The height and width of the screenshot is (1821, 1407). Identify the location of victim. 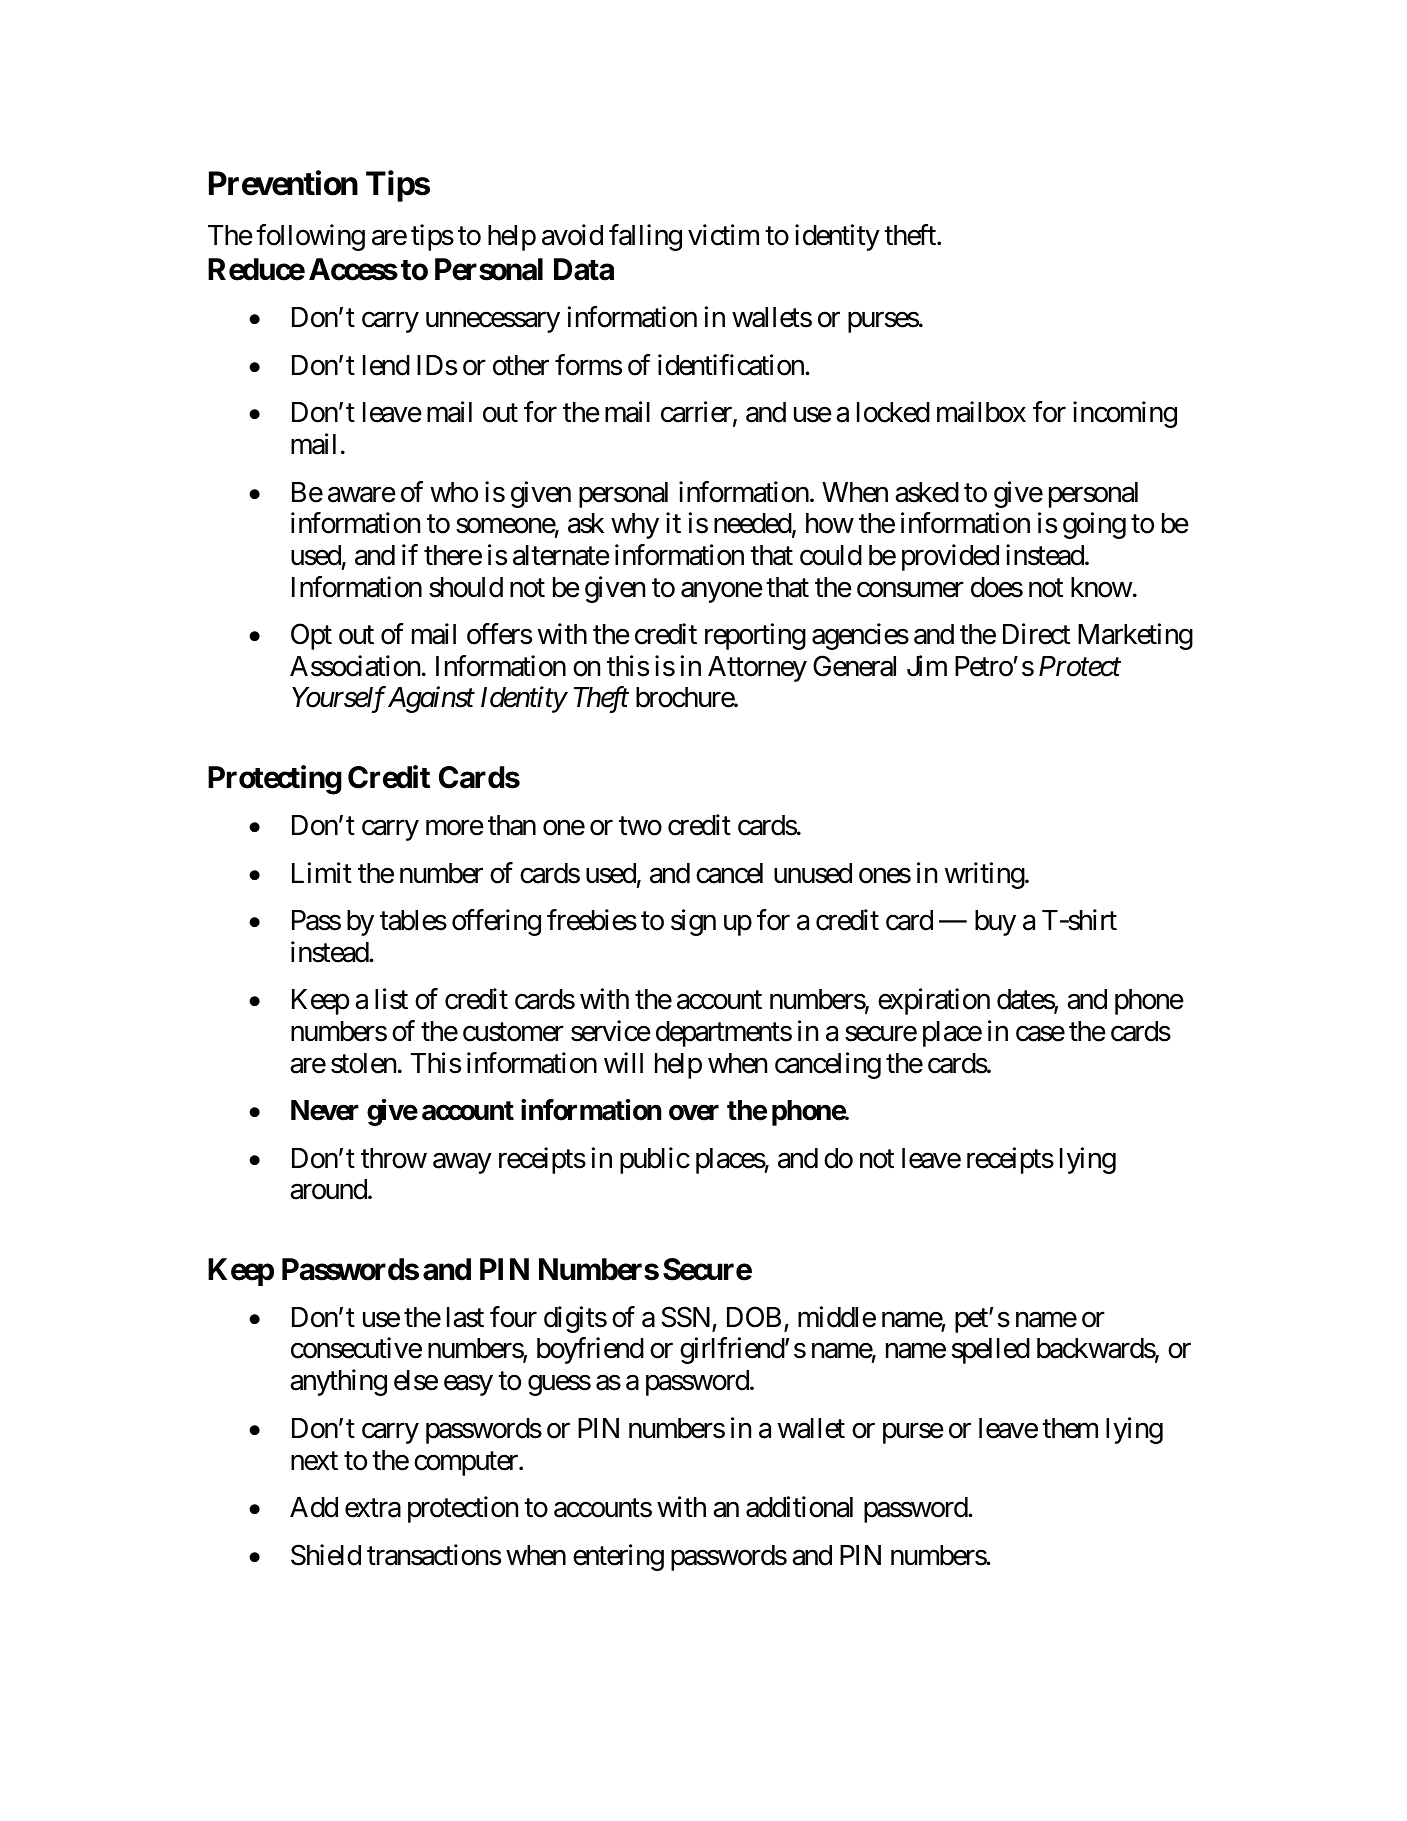
(723, 235).
